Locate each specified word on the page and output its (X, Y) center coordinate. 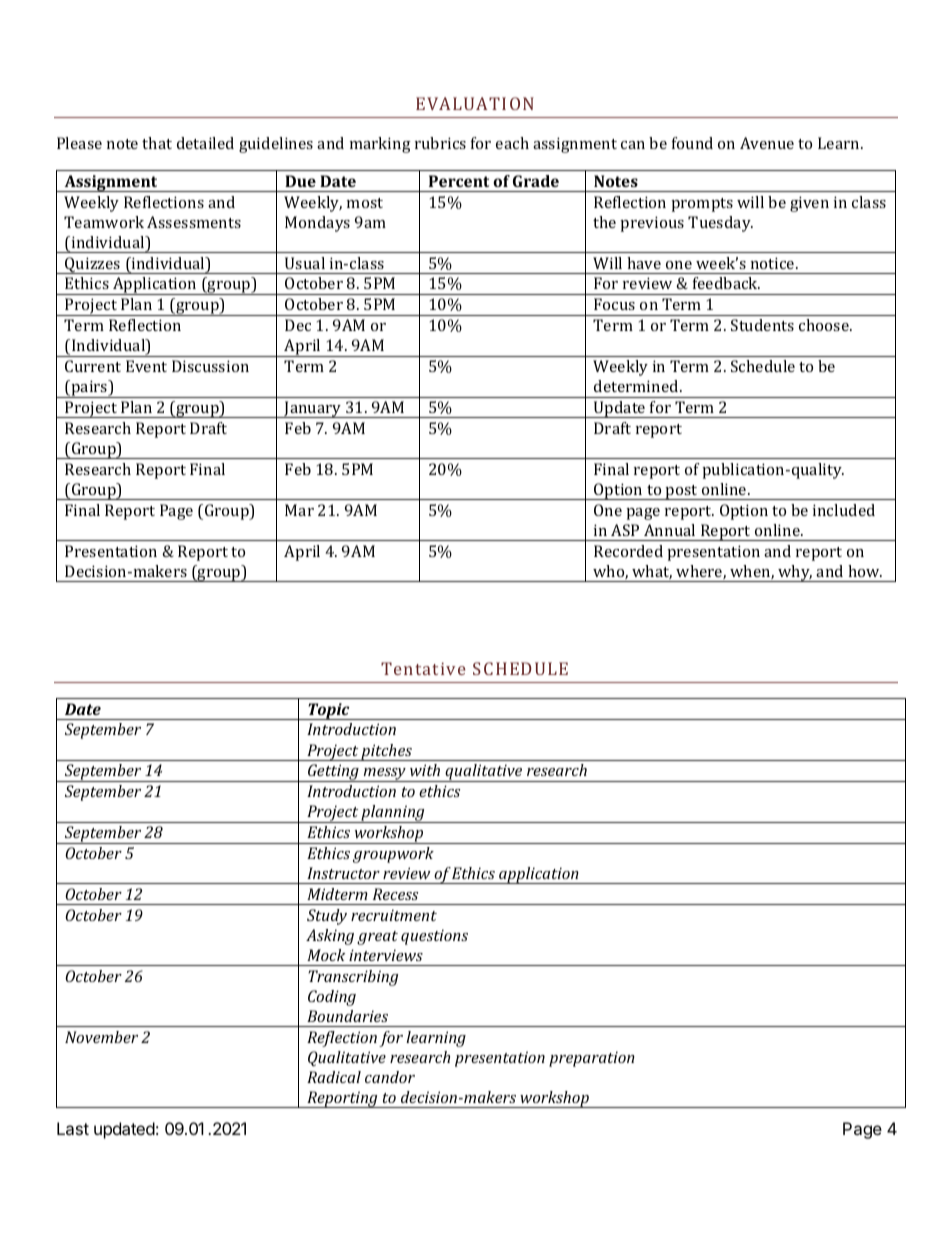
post (682, 492)
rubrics (440, 143)
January (313, 409)
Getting (333, 773)
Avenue (767, 143)
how (865, 571)
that (157, 143)
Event (146, 366)
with (425, 770)
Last (73, 1128)
